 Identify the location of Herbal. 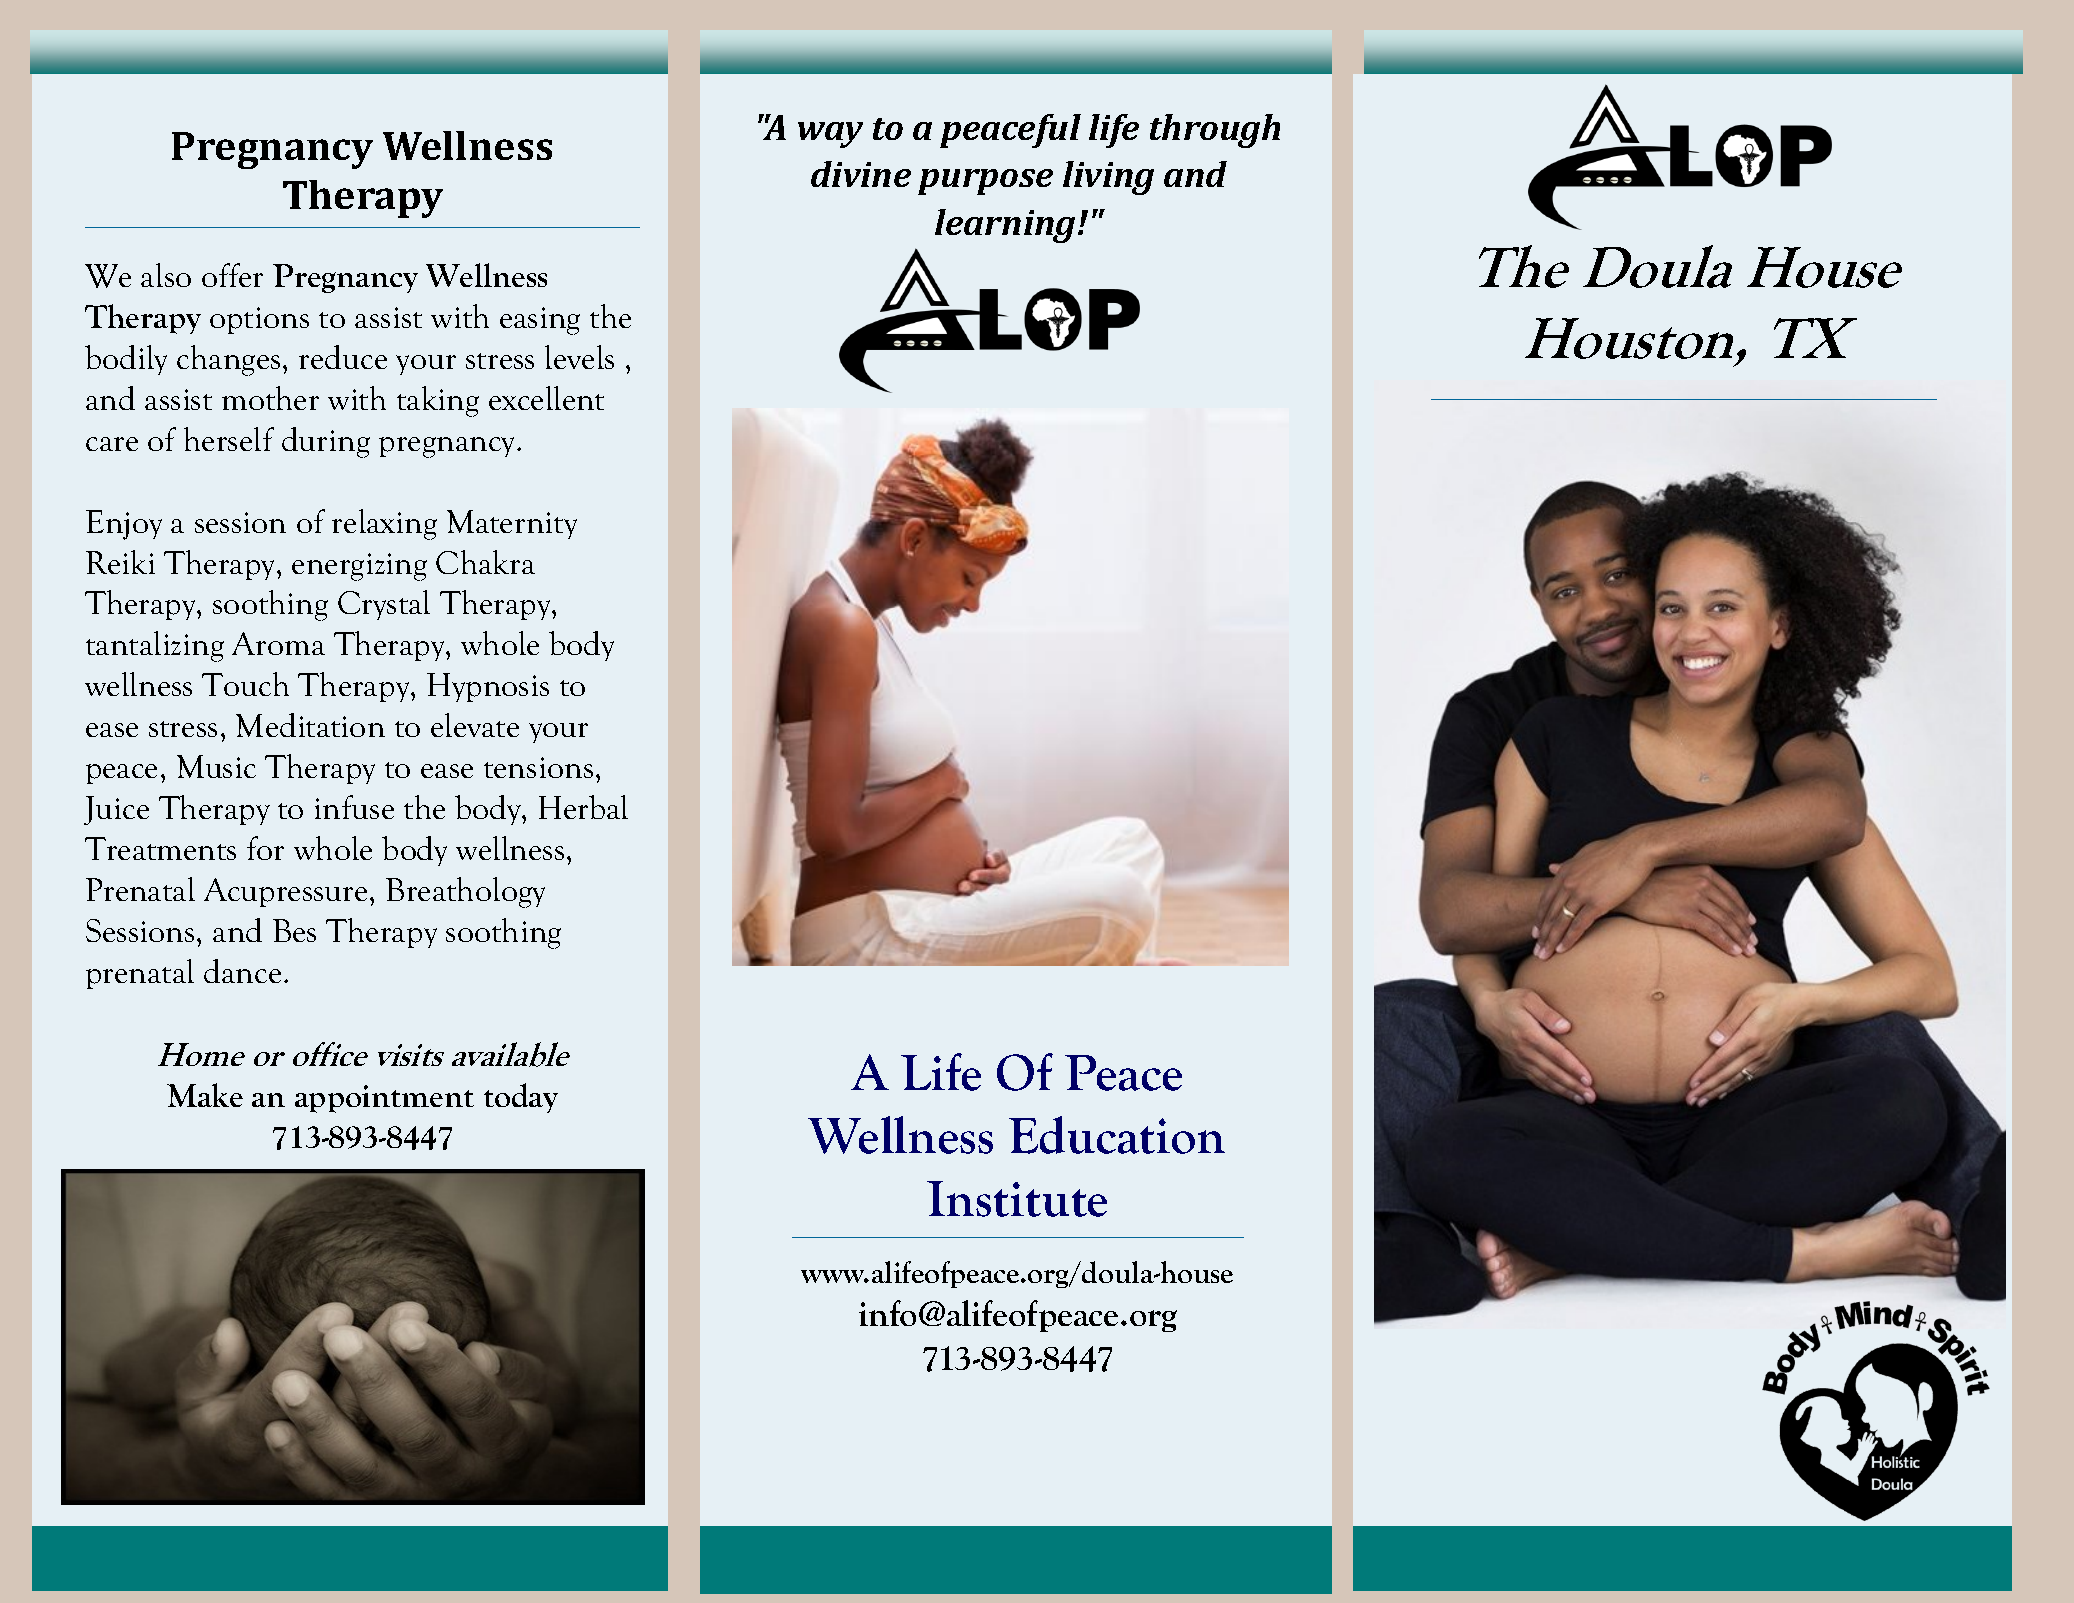
(583, 807).
